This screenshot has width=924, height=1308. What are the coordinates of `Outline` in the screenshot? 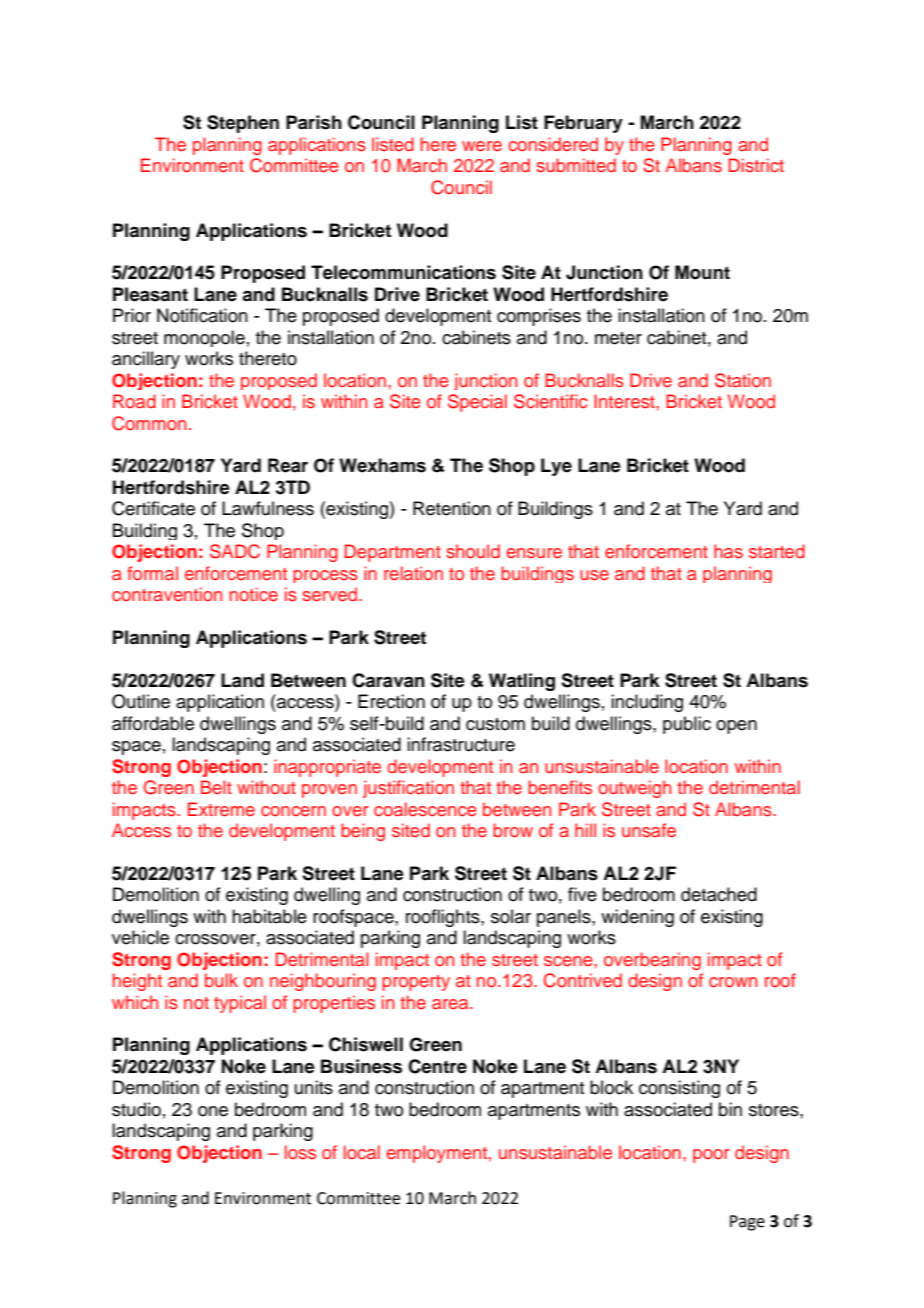 It's located at (141, 701).
